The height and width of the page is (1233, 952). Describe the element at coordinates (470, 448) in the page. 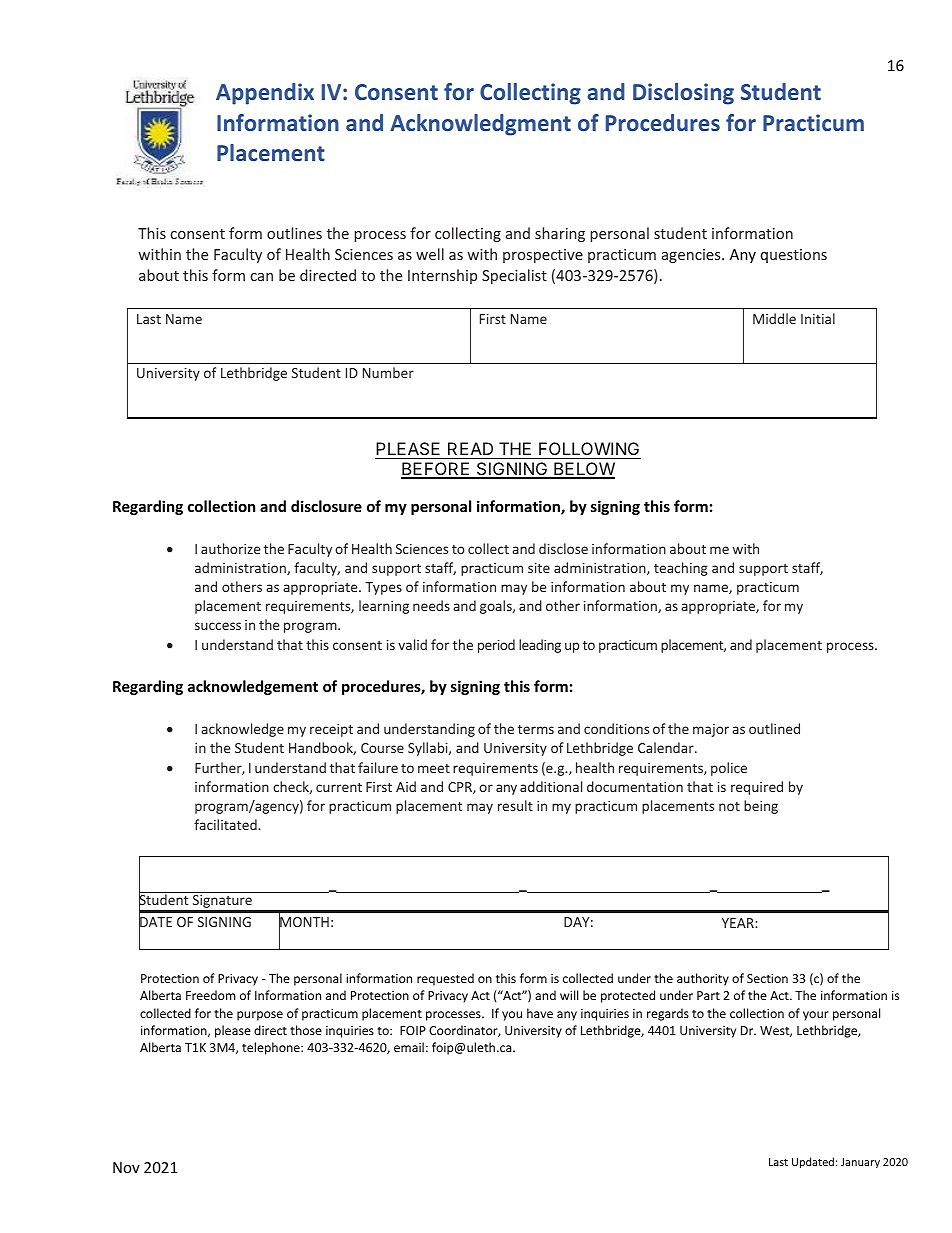

I see `READ` at that location.
